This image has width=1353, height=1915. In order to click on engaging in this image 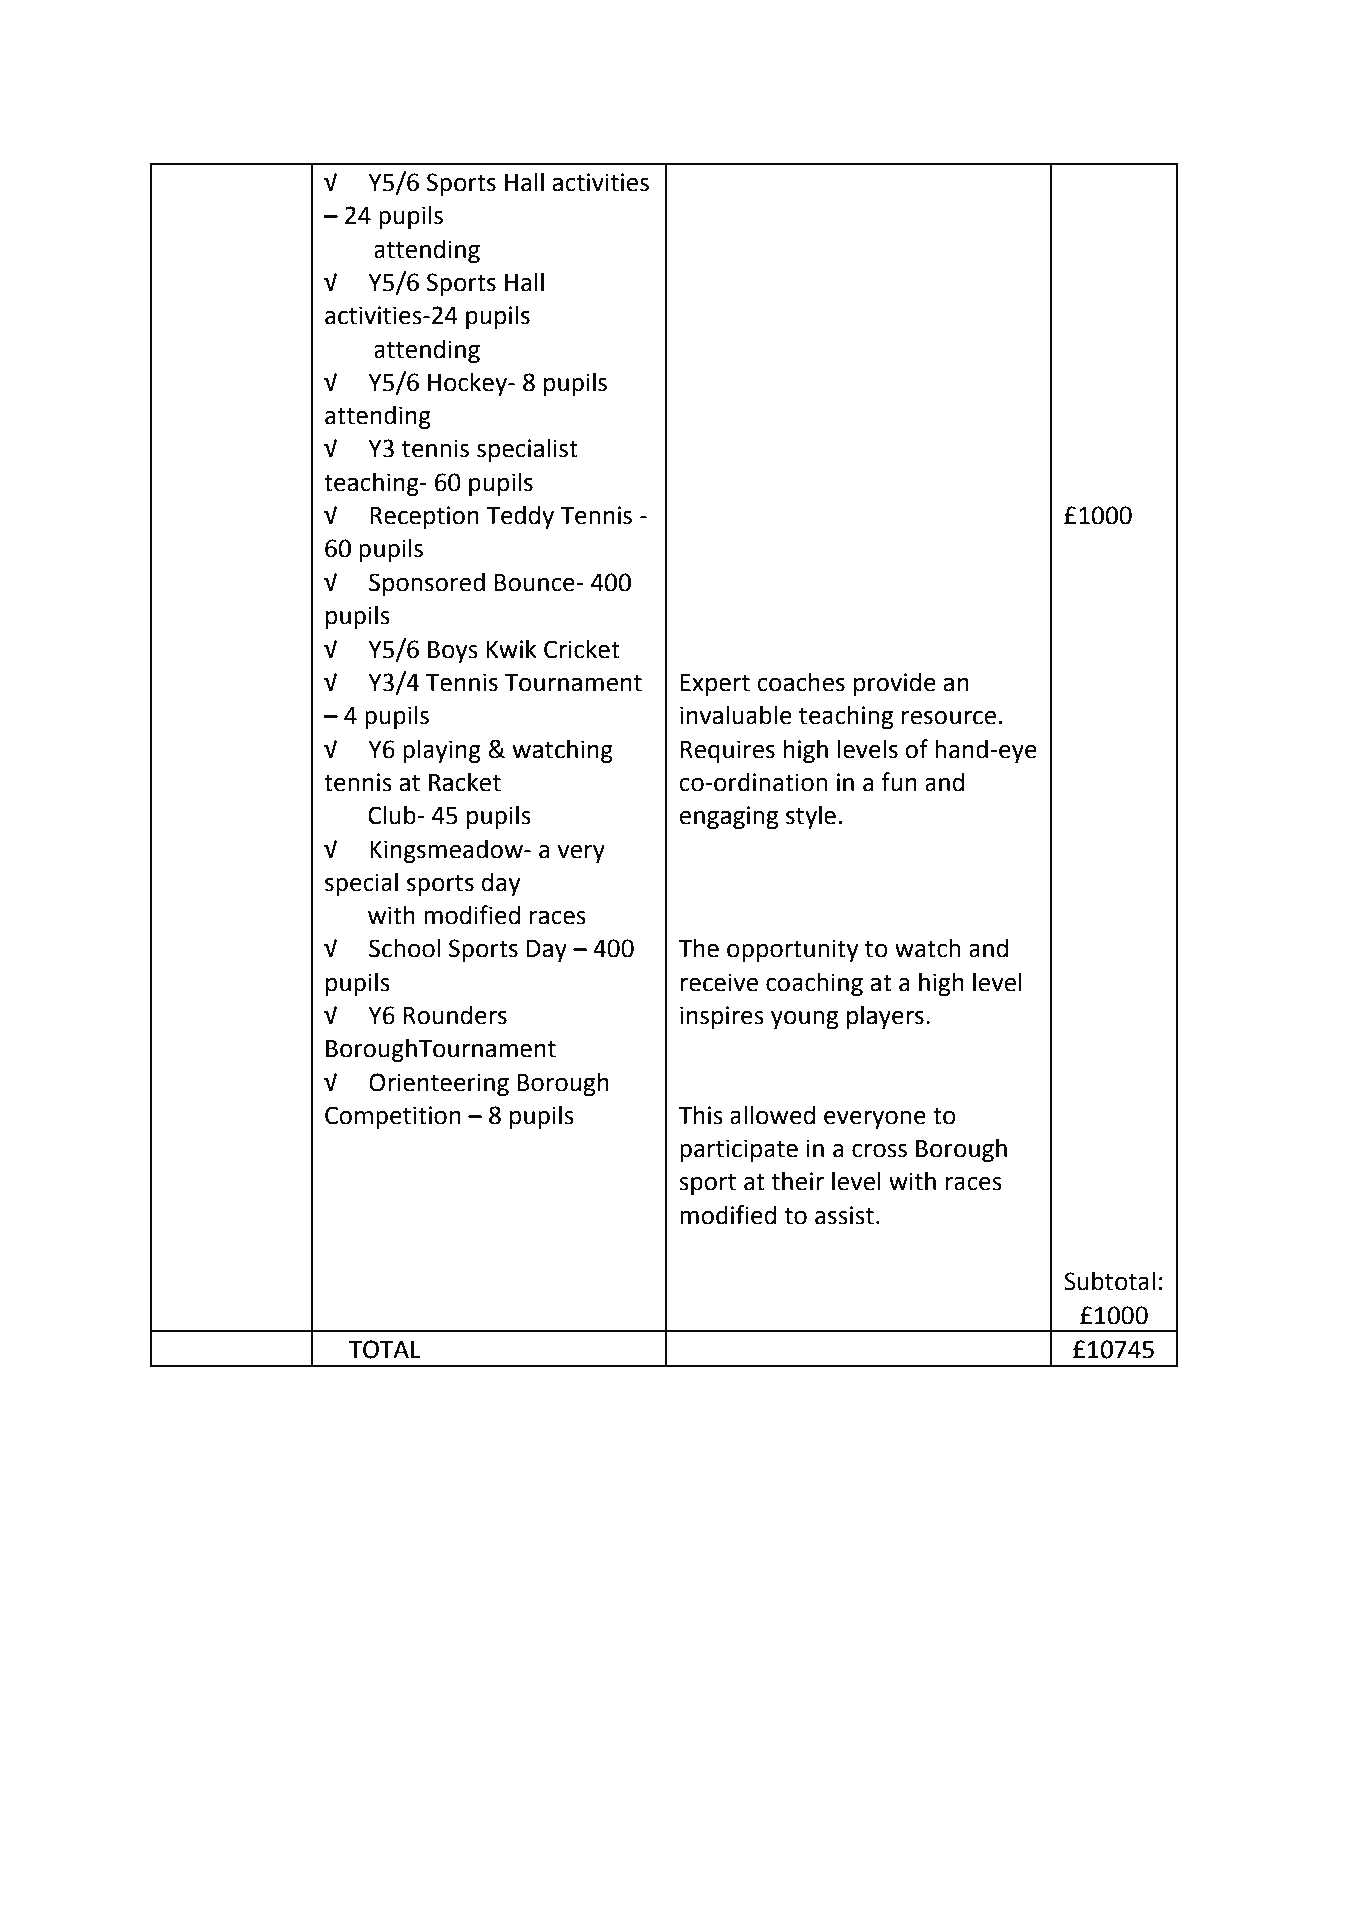, I will do `click(728, 817)`.
